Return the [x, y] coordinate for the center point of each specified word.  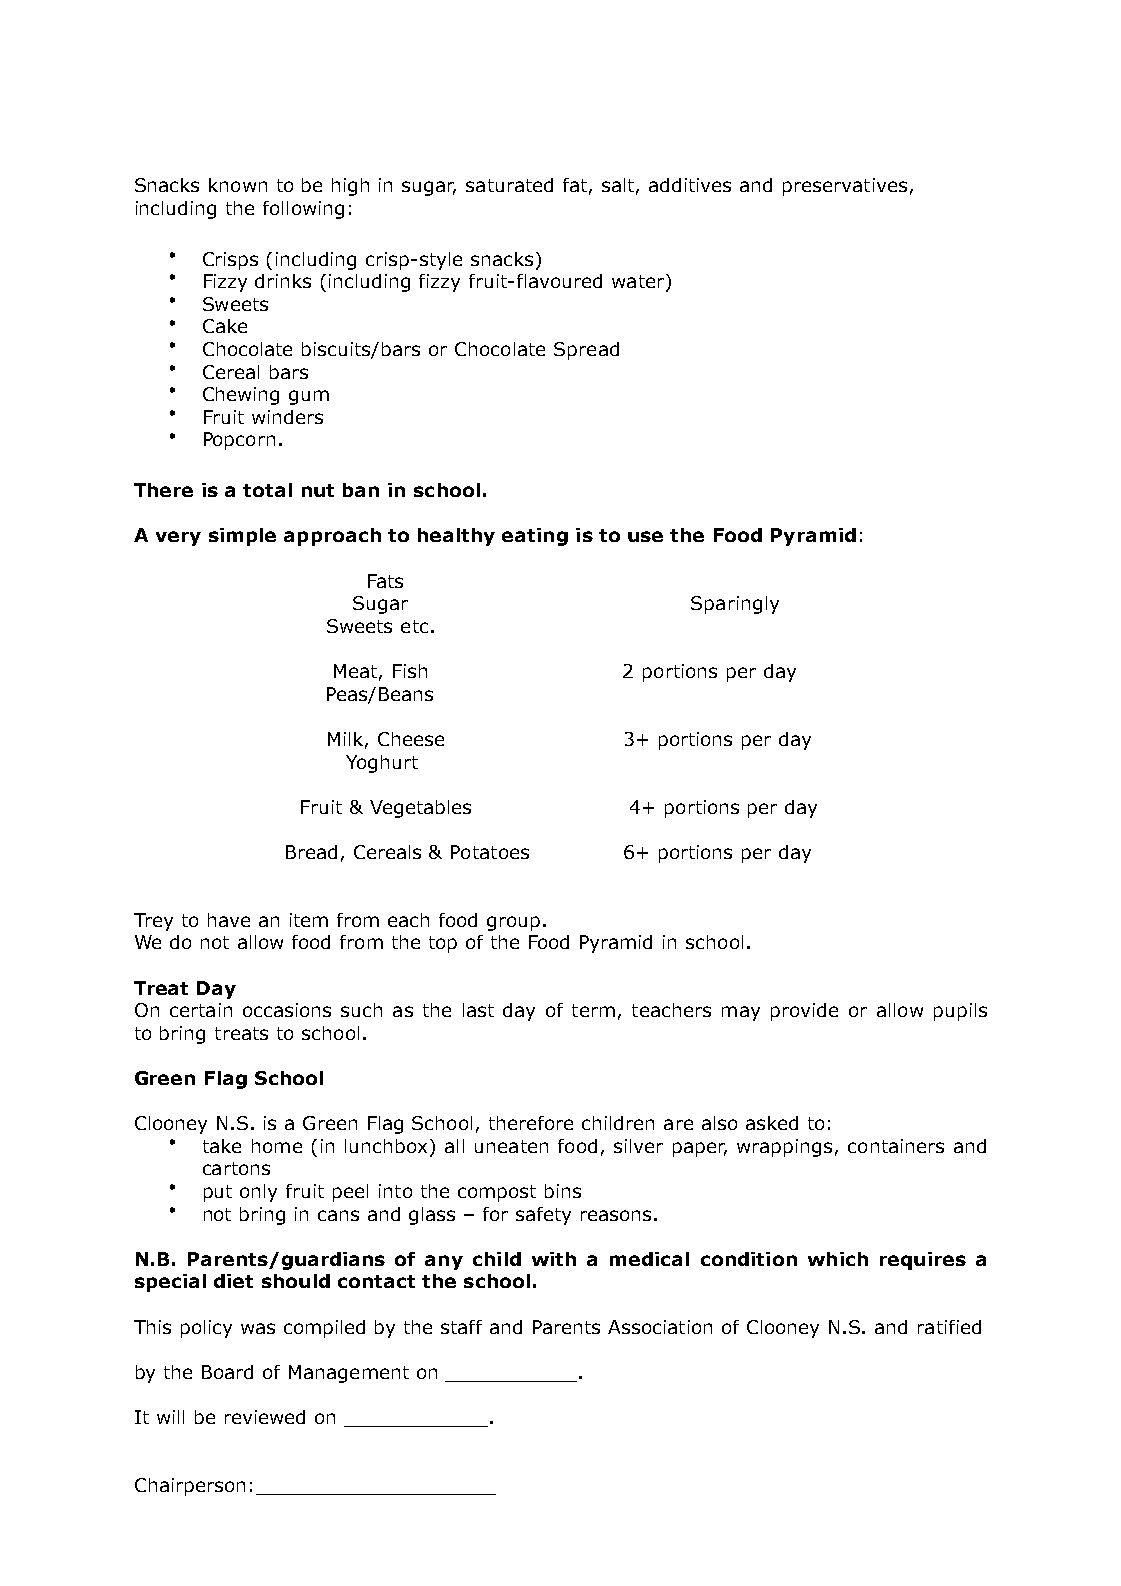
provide [804, 1012]
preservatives [845, 187]
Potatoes [490, 852]
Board [227, 1372]
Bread [311, 852]
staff [461, 1327]
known [238, 185]
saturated [509, 185]
